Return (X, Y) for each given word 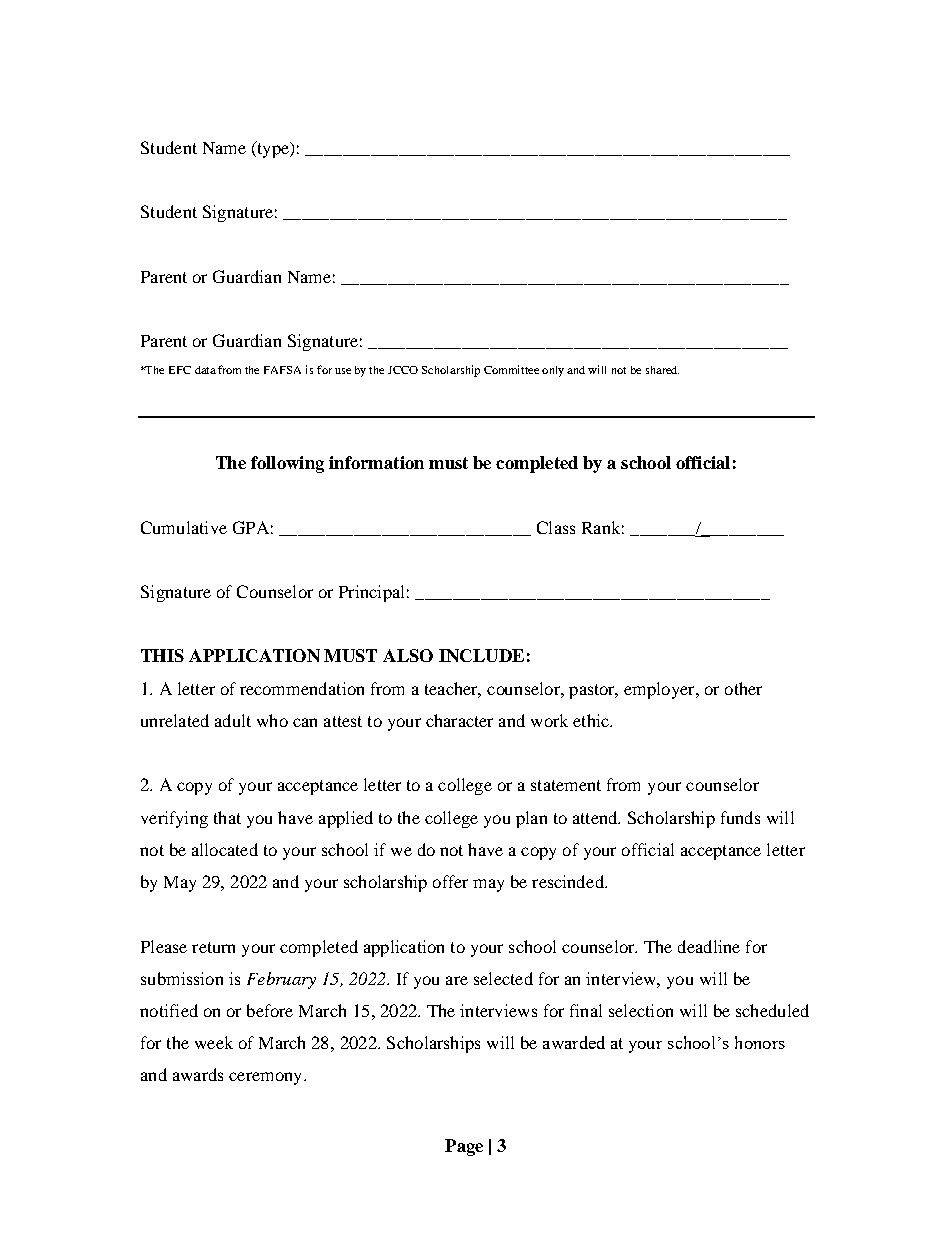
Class (556, 527)
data (205, 370)
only (553, 371)
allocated (225, 849)
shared (662, 370)
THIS (162, 655)
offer (450, 881)
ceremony (267, 1078)
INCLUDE (481, 655)
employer (660, 690)
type (273, 149)
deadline (709, 946)
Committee (511, 369)
